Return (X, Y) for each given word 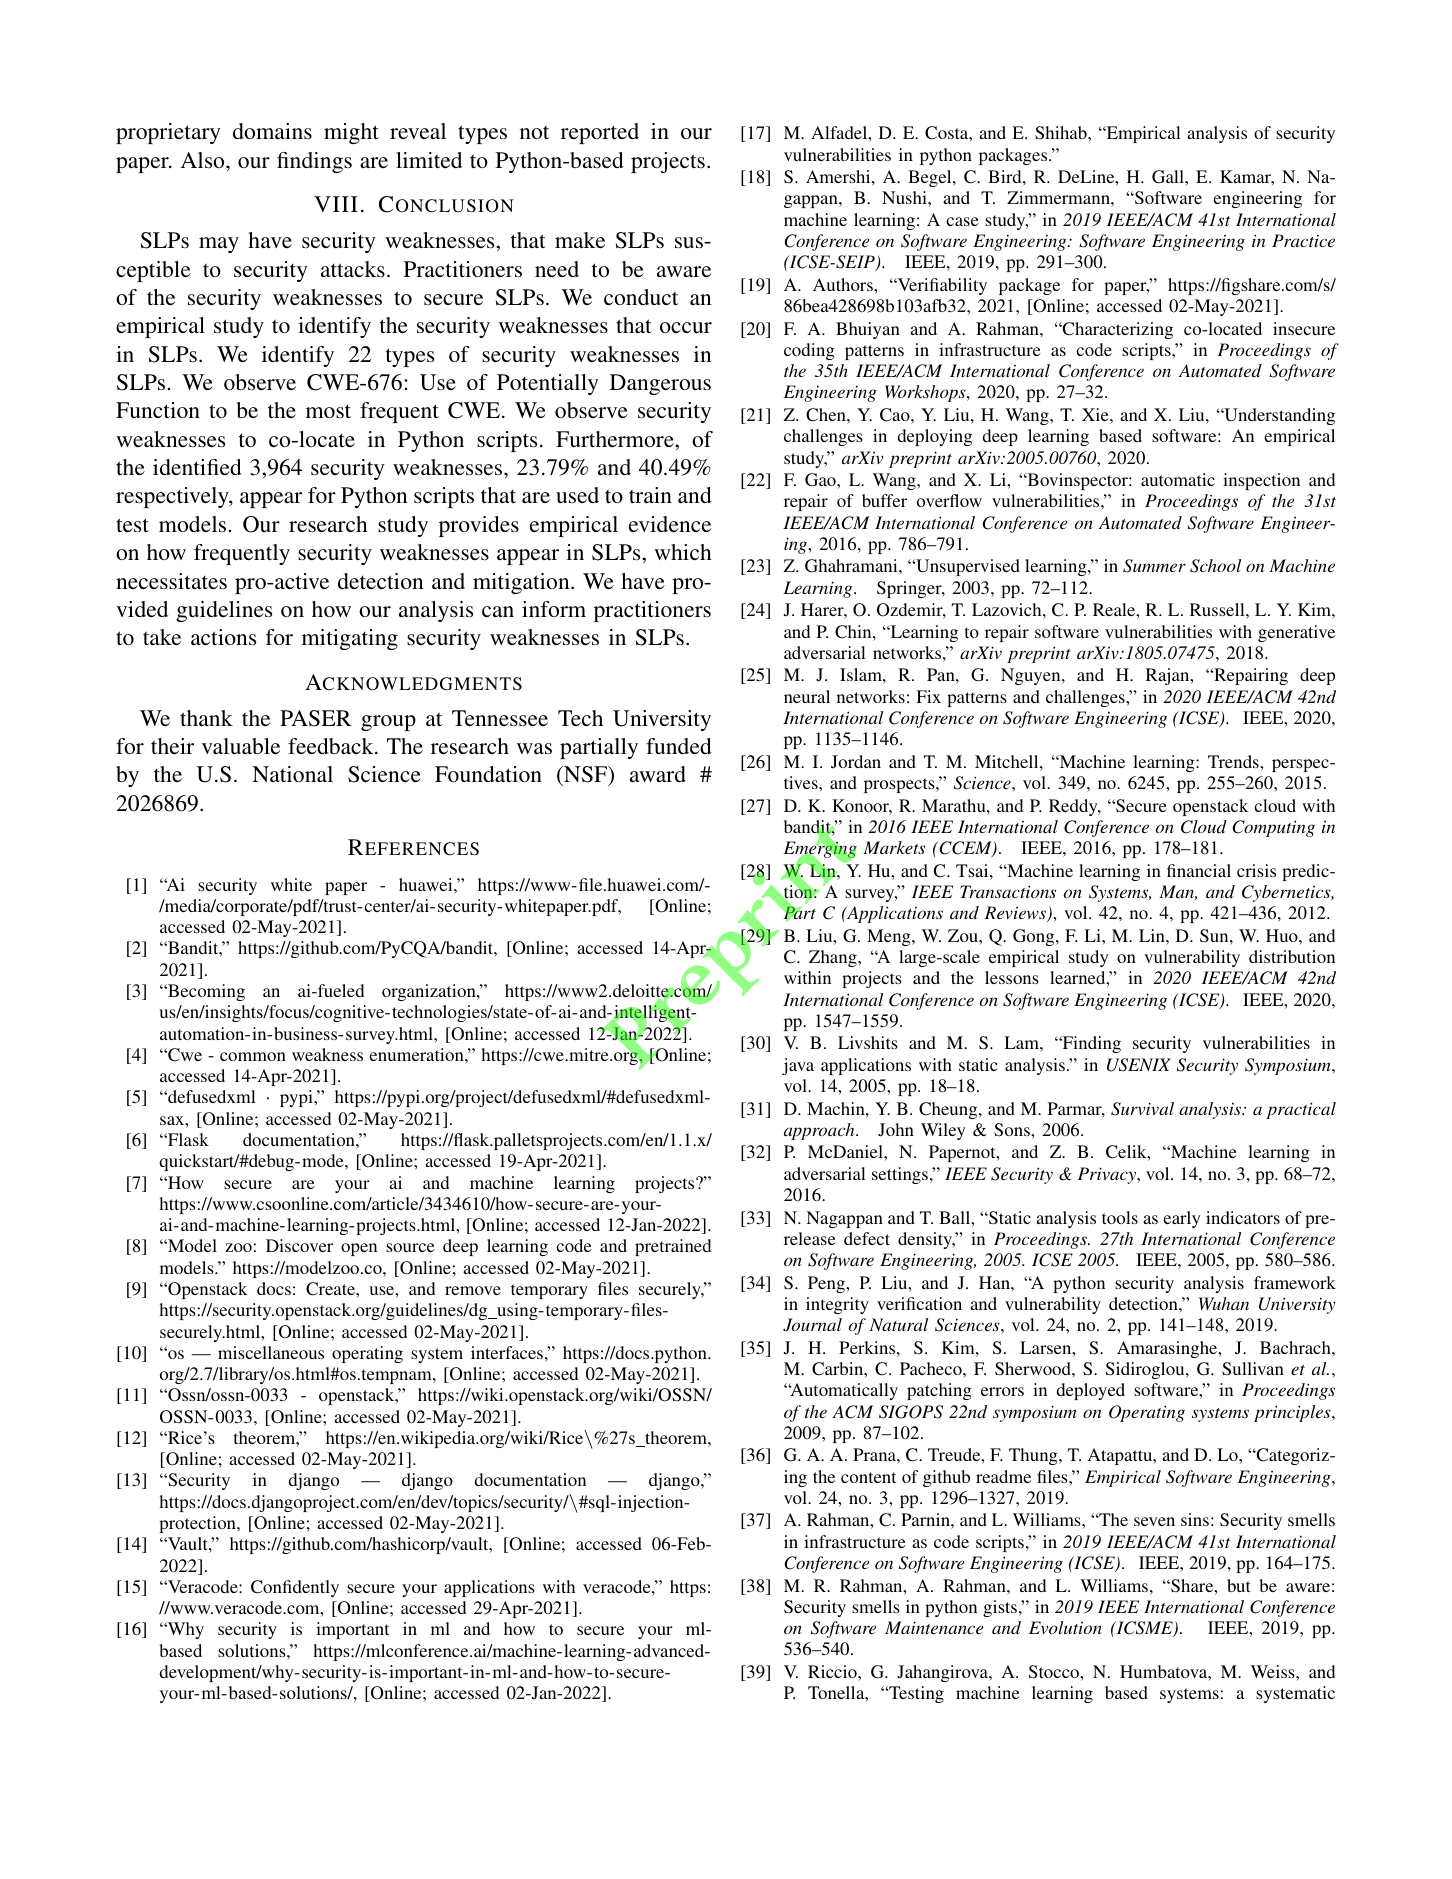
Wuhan (1224, 1303)
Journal (812, 1325)
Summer (1154, 566)
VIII (336, 204)
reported (600, 133)
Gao (821, 480)
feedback (332, 746)
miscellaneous (271, 1352)
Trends (1234, 761)
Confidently (295, 1588)
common (253, 1056)
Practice (1303, 240)
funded (679, 746)
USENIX (1139, 1065)
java (798, 1066)
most (328, 411)
